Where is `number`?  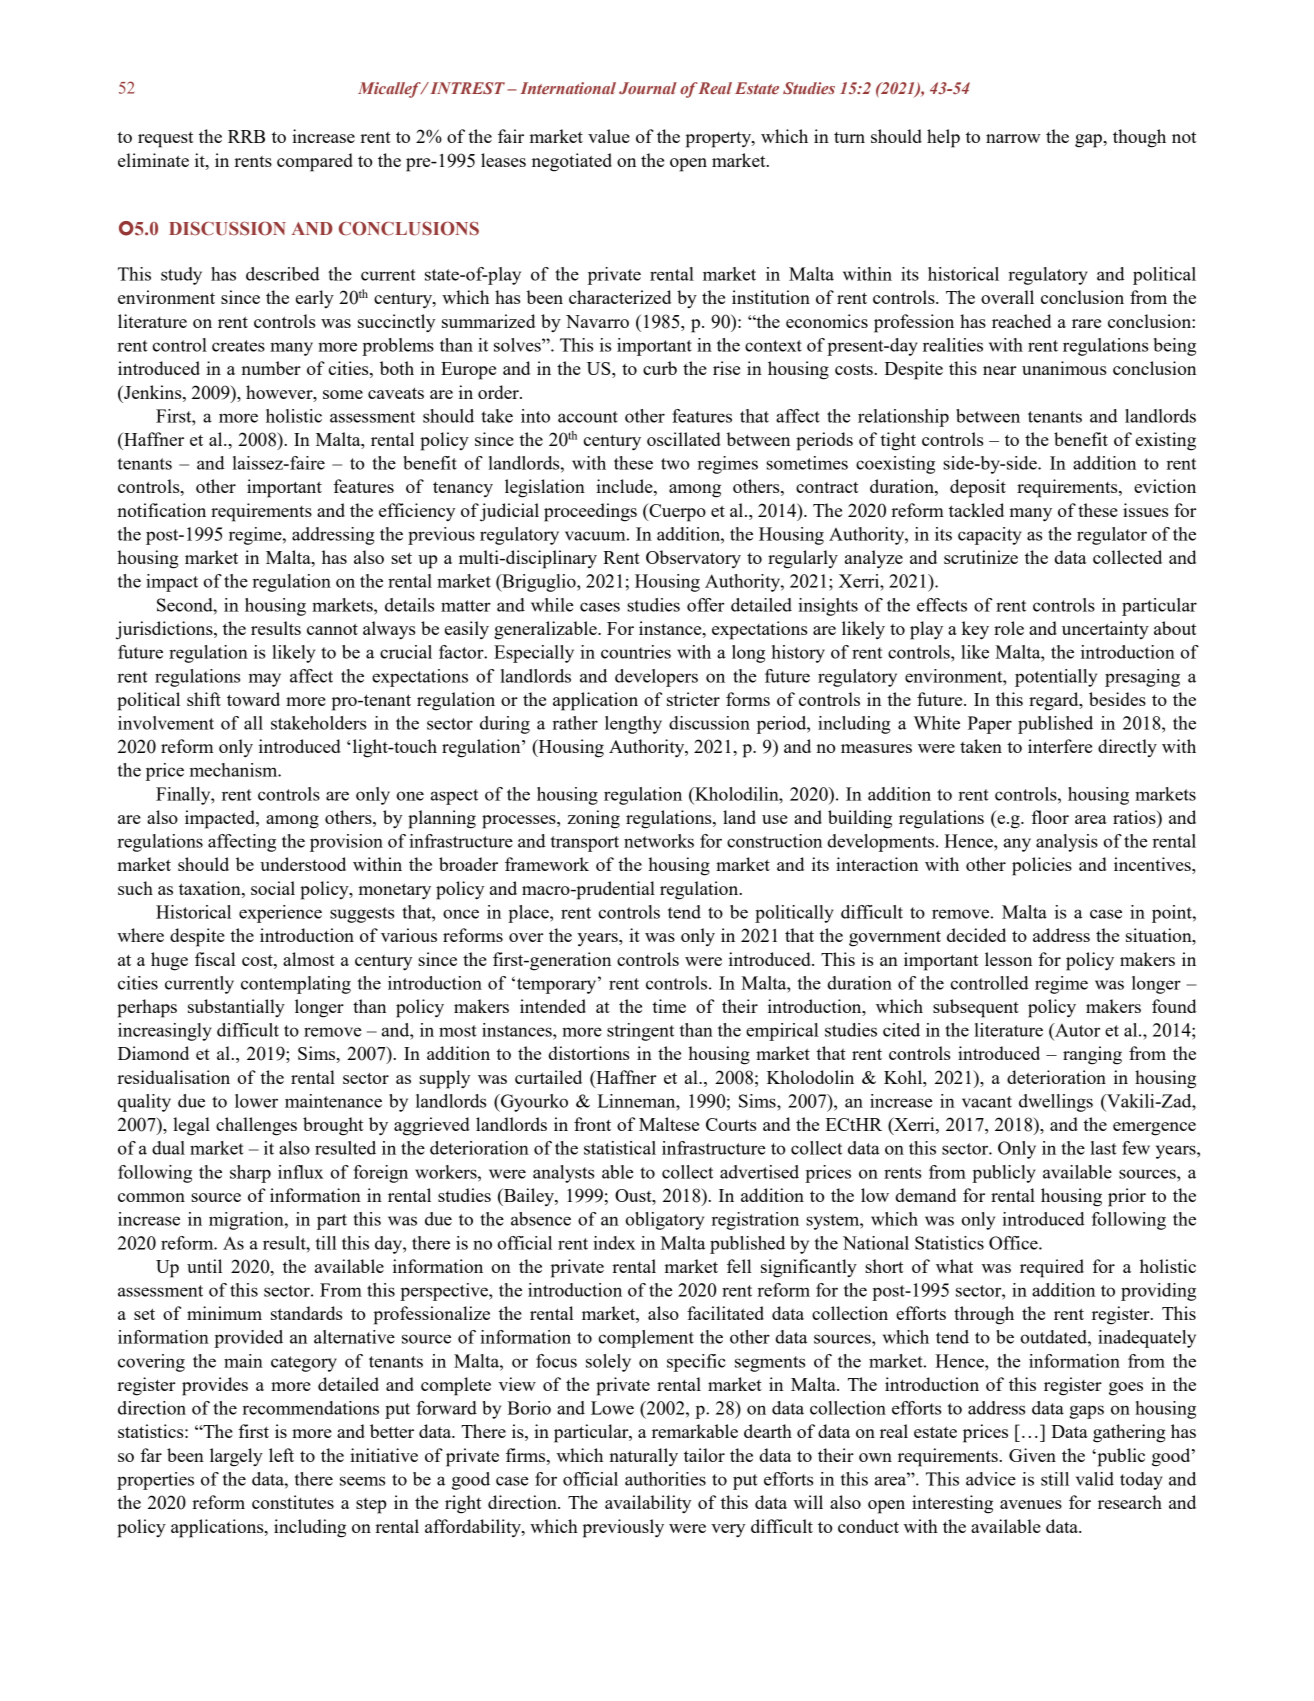
number is located at coordinates (271, 368).
